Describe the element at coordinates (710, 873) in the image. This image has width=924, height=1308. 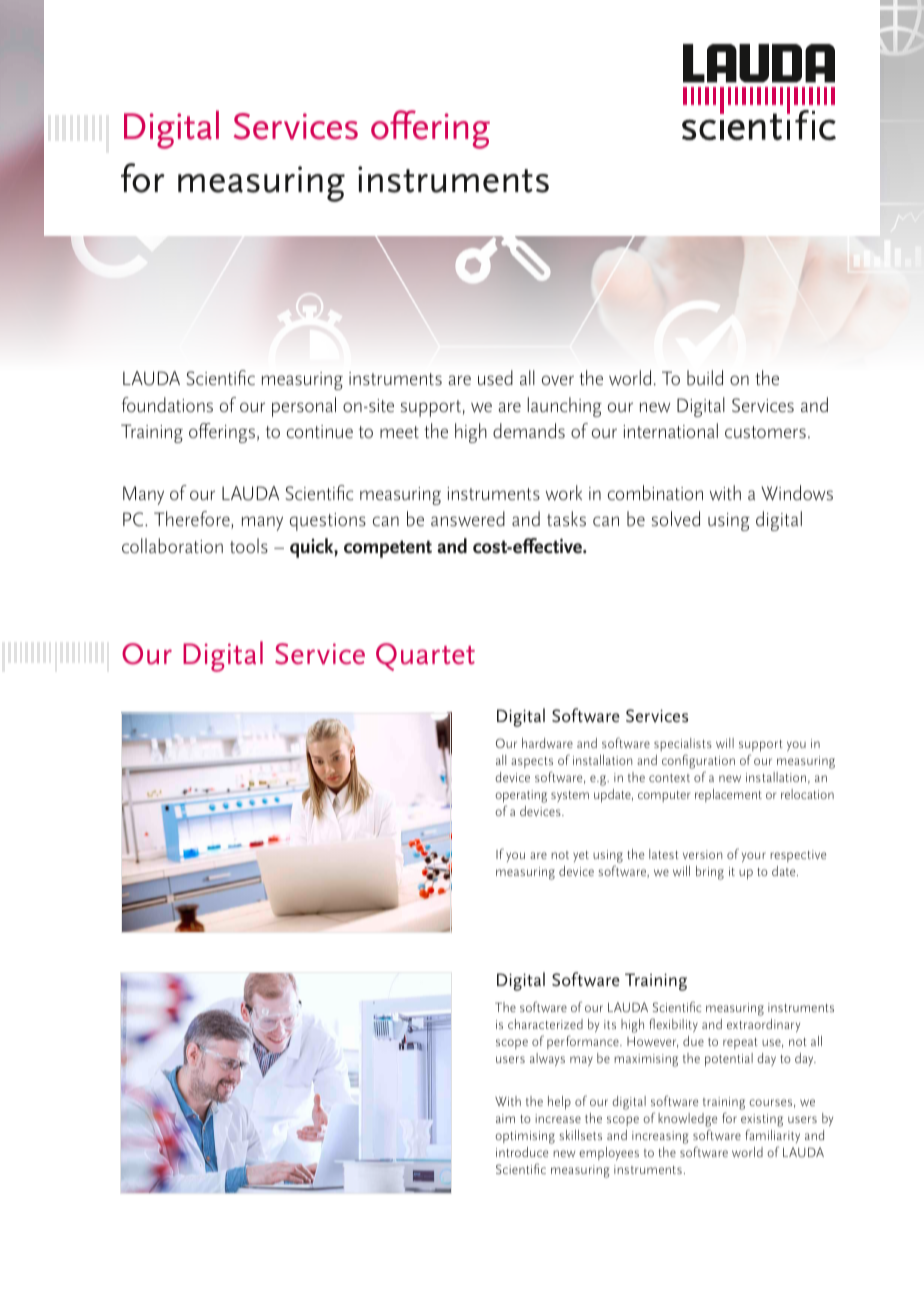
I see `bring` at that location.
